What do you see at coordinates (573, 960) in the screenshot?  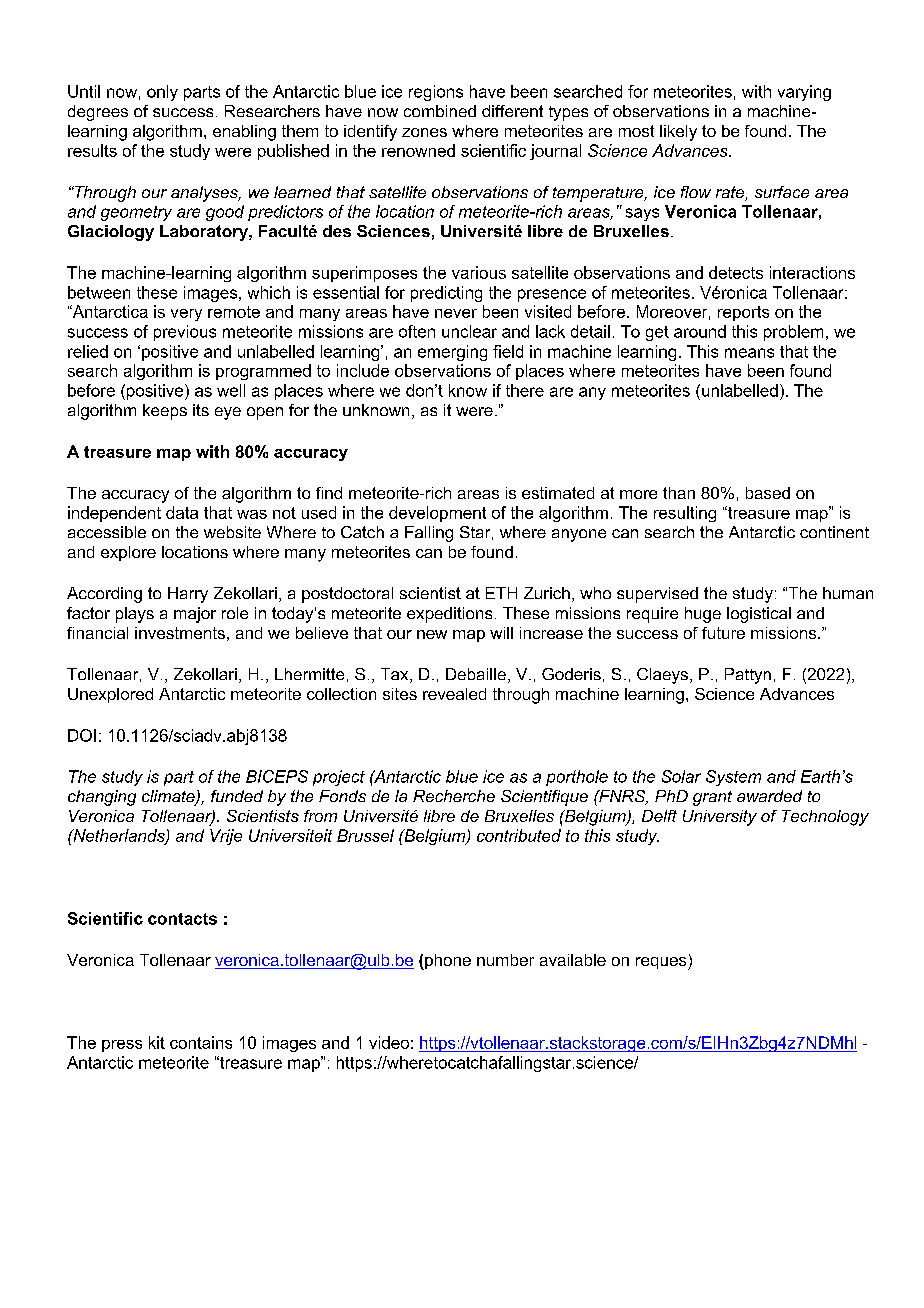 I see `available` at bounding box center [573, 960].
